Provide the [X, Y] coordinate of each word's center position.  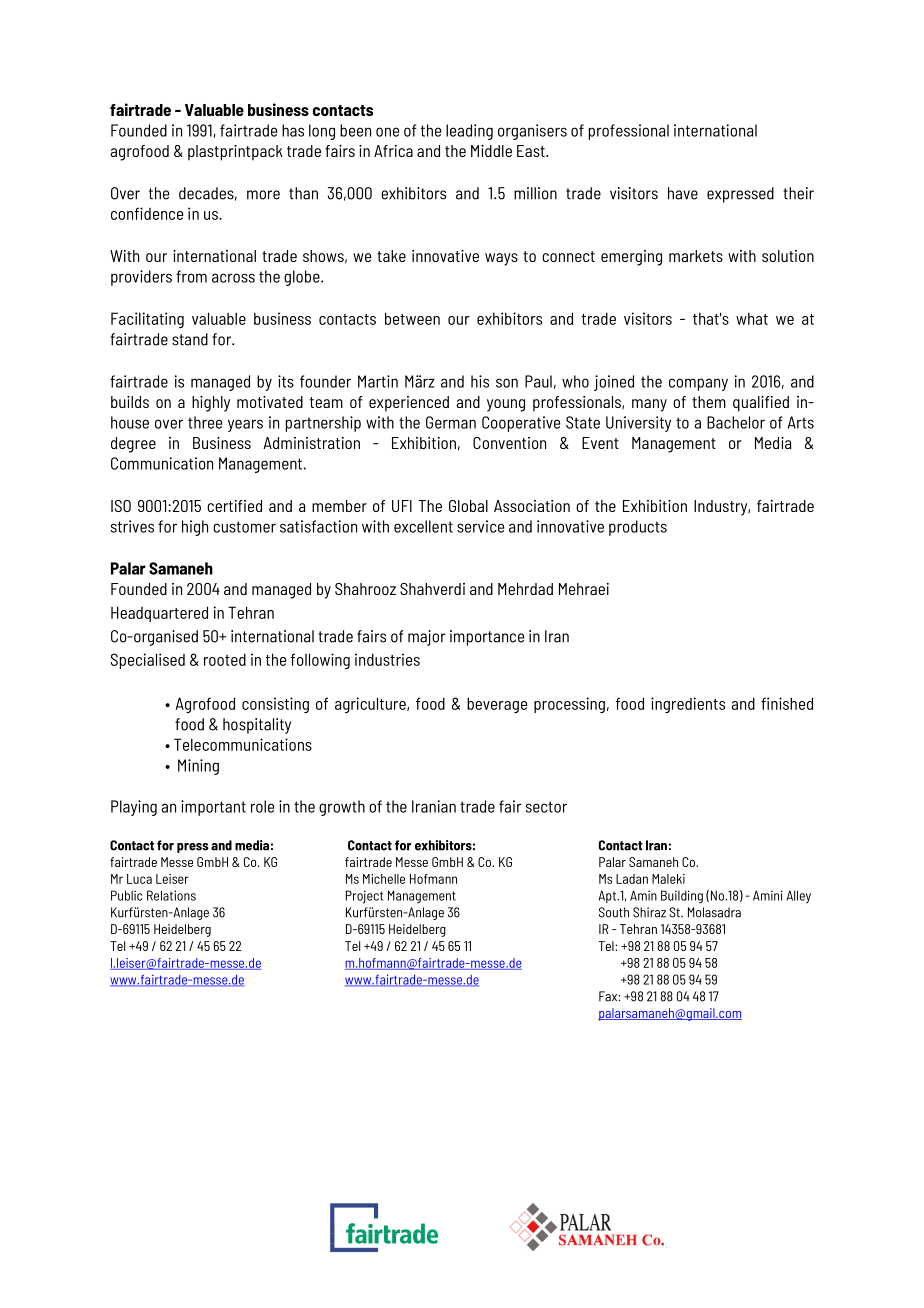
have [683, 193]
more [263, 195]
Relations [171, 895]
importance [487, 638]
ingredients [688, 705]
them [709, 402]
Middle [491, 151]
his [480, 381]
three [205, 422]
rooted [225, 659]
